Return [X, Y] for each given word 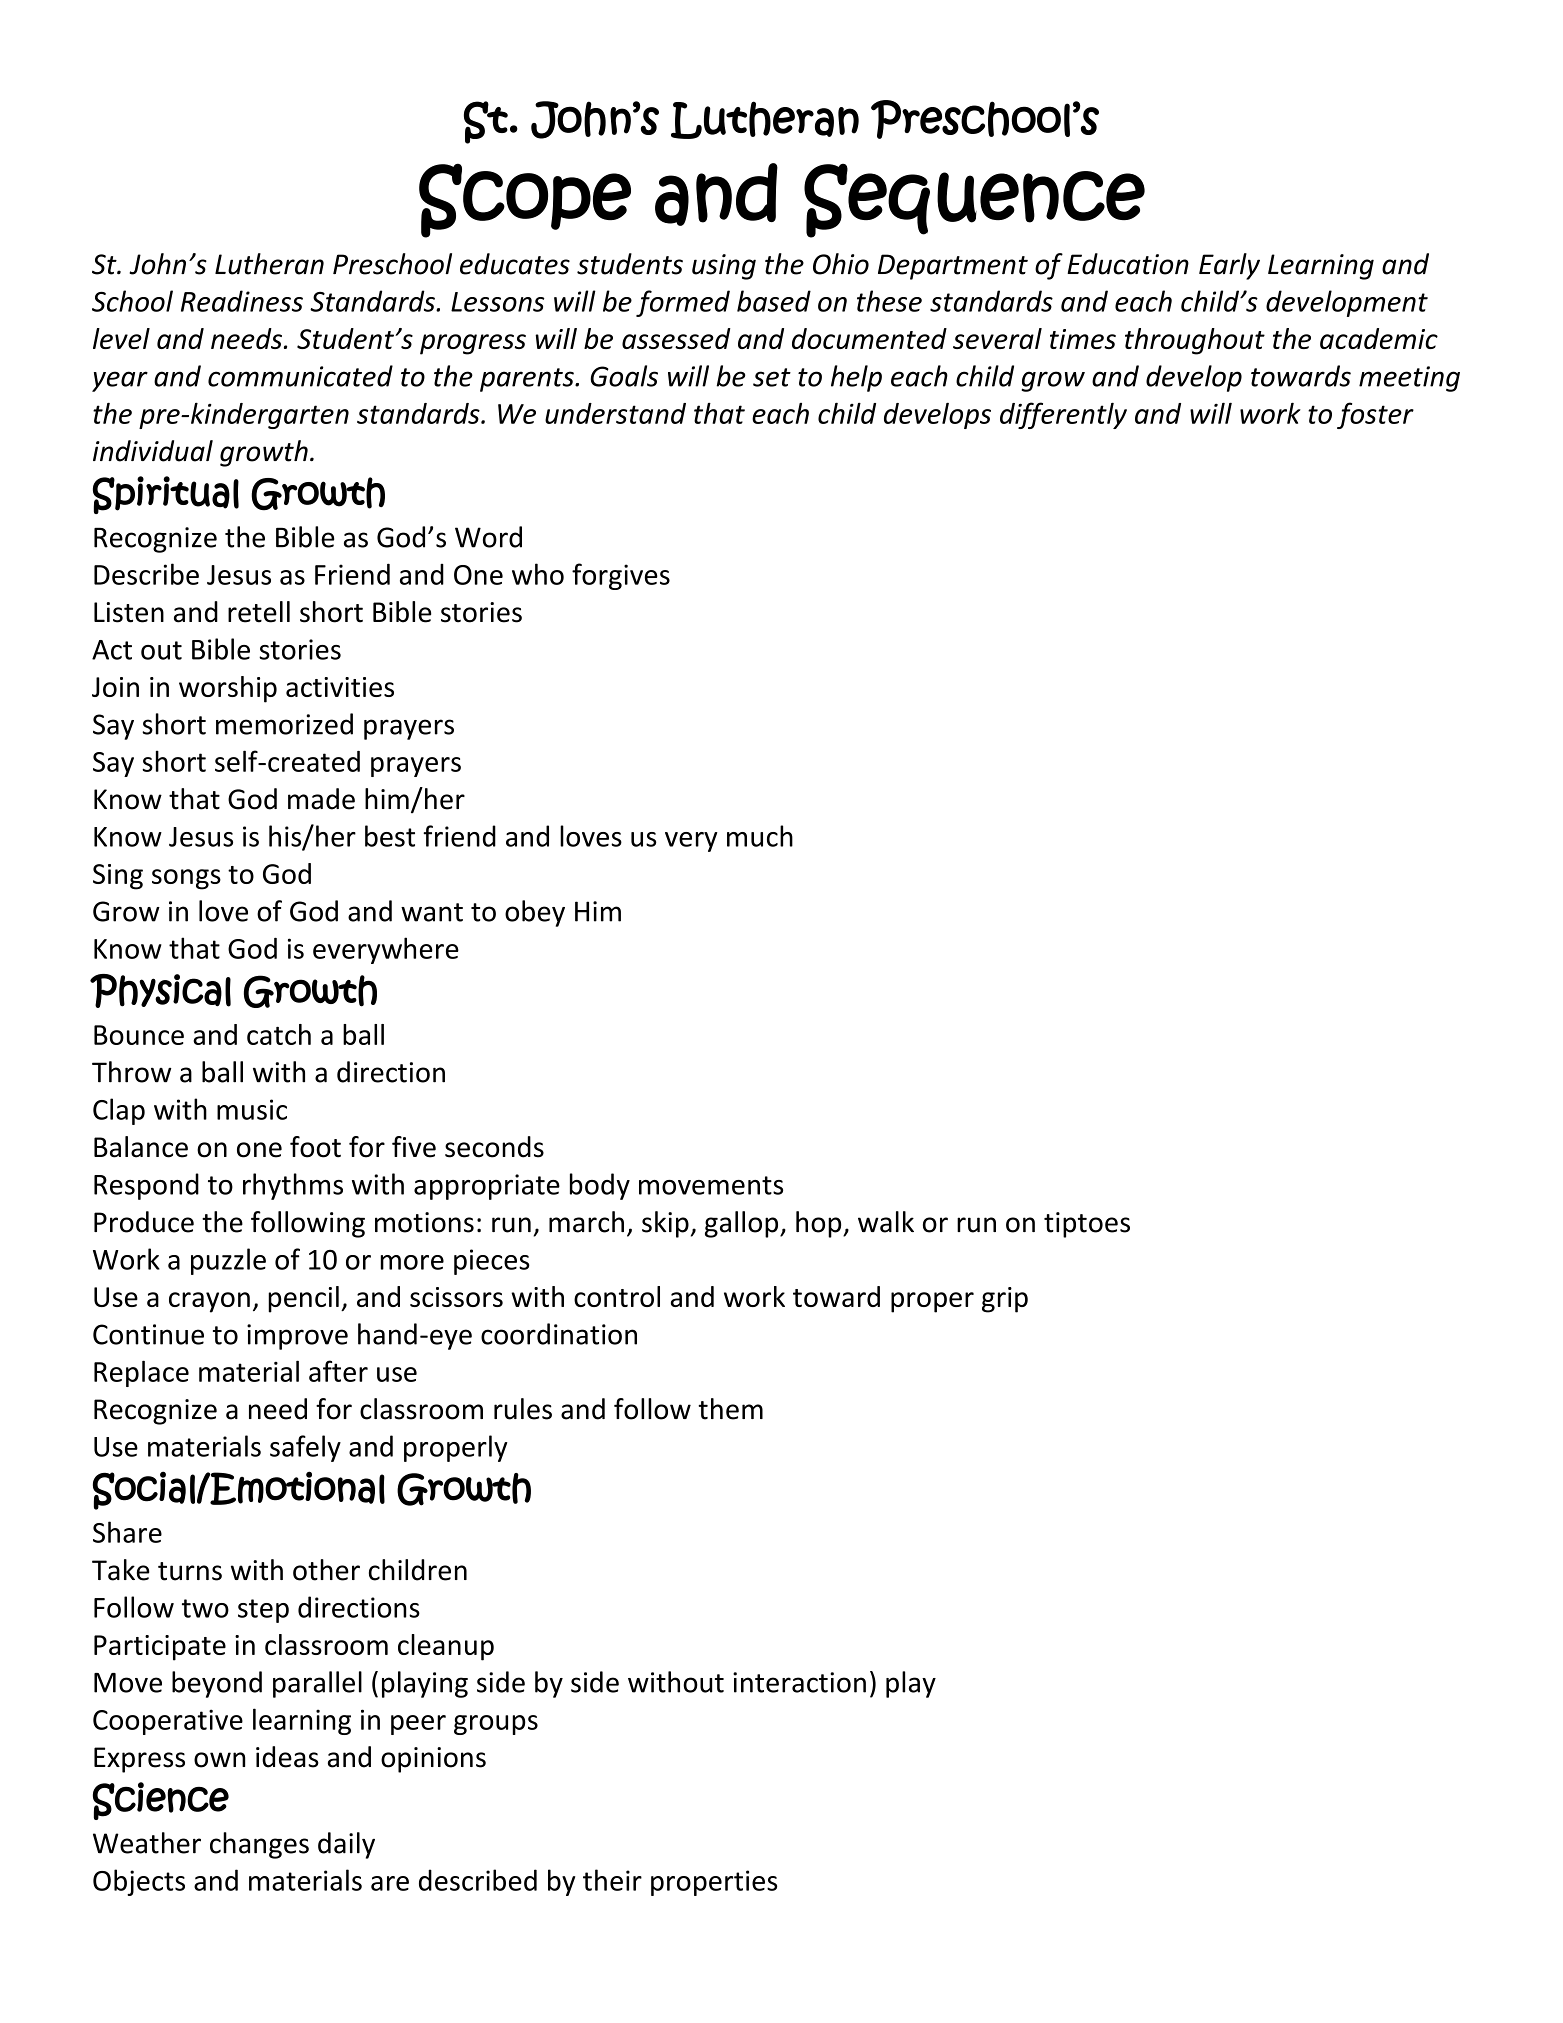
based [774, 301]
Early [1229, 266]
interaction [799, 1682]
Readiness [242, 301]
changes [259, 1845]
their [612, 1880]
